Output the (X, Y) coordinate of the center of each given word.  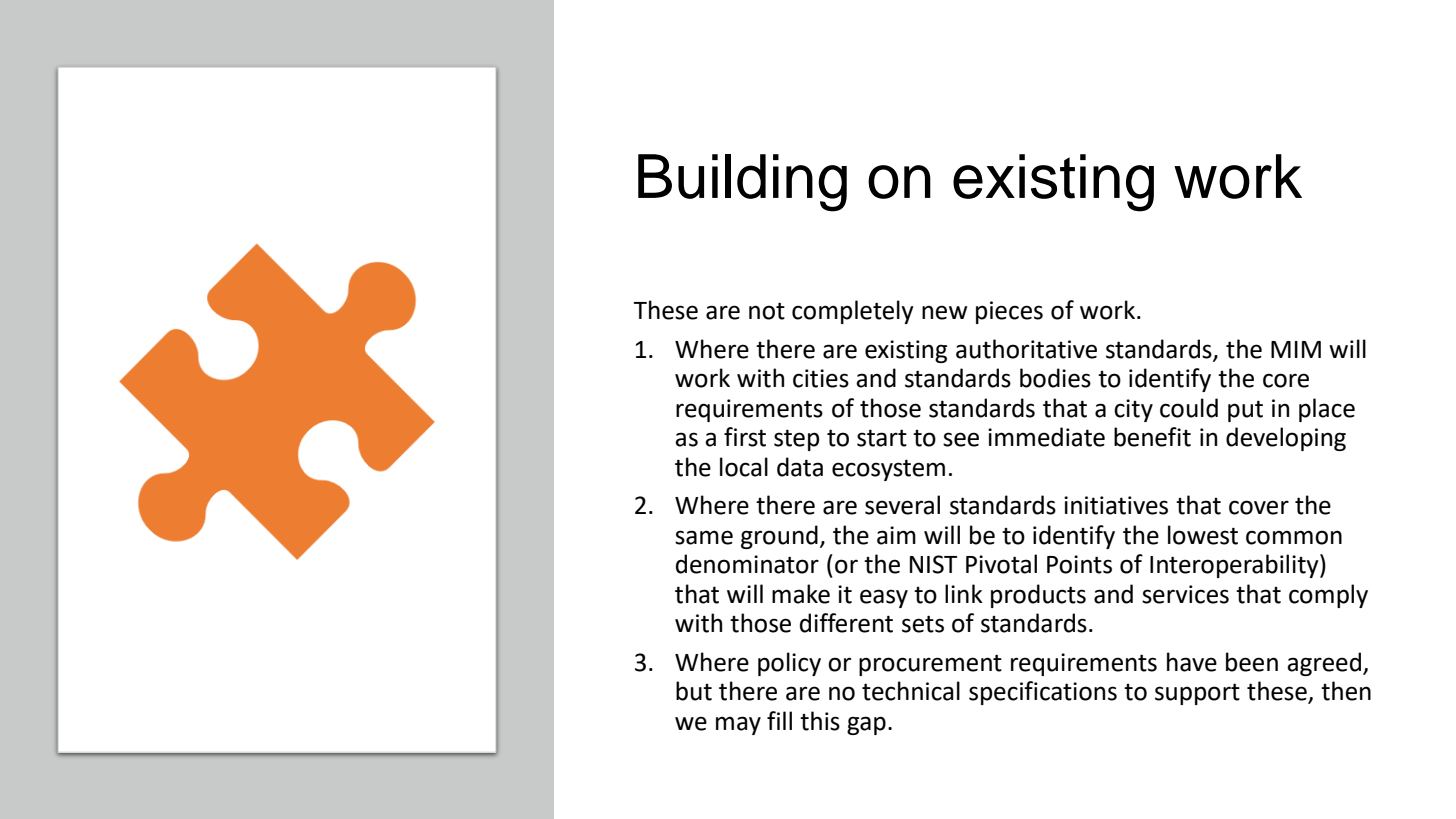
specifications (1043, 693)
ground (779, 537)
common (1294, 537)
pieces (1009, 312)
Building (742, 183)
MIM (1296, 349)
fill (779, 720)
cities (821, 378)
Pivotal (1001, 564)
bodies (1055, 378)
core (1286, 380)
